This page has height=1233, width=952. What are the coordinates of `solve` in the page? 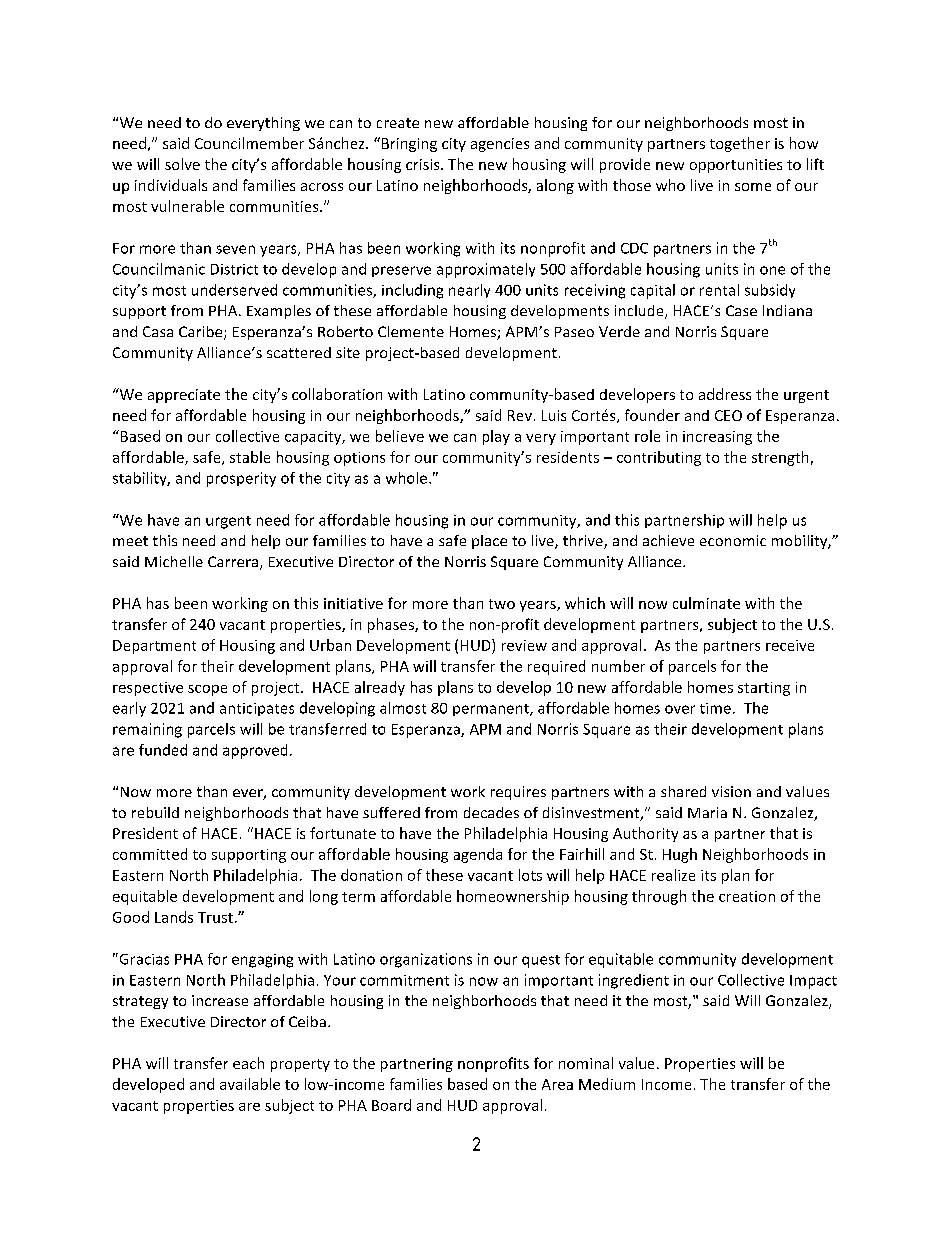 It's located at (182, 164).
